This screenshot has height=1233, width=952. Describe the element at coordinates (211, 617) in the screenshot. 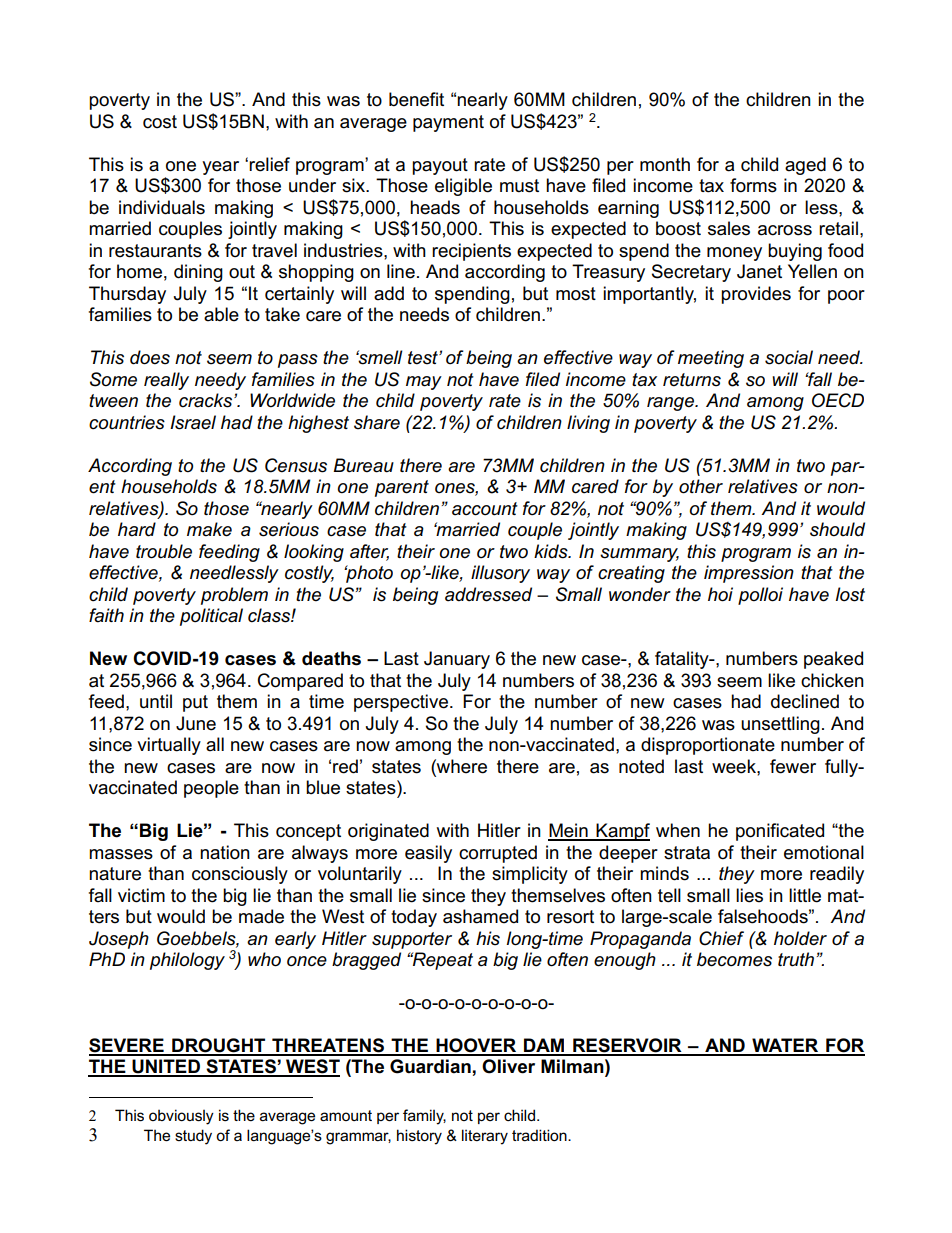

I see `political` at that location.
